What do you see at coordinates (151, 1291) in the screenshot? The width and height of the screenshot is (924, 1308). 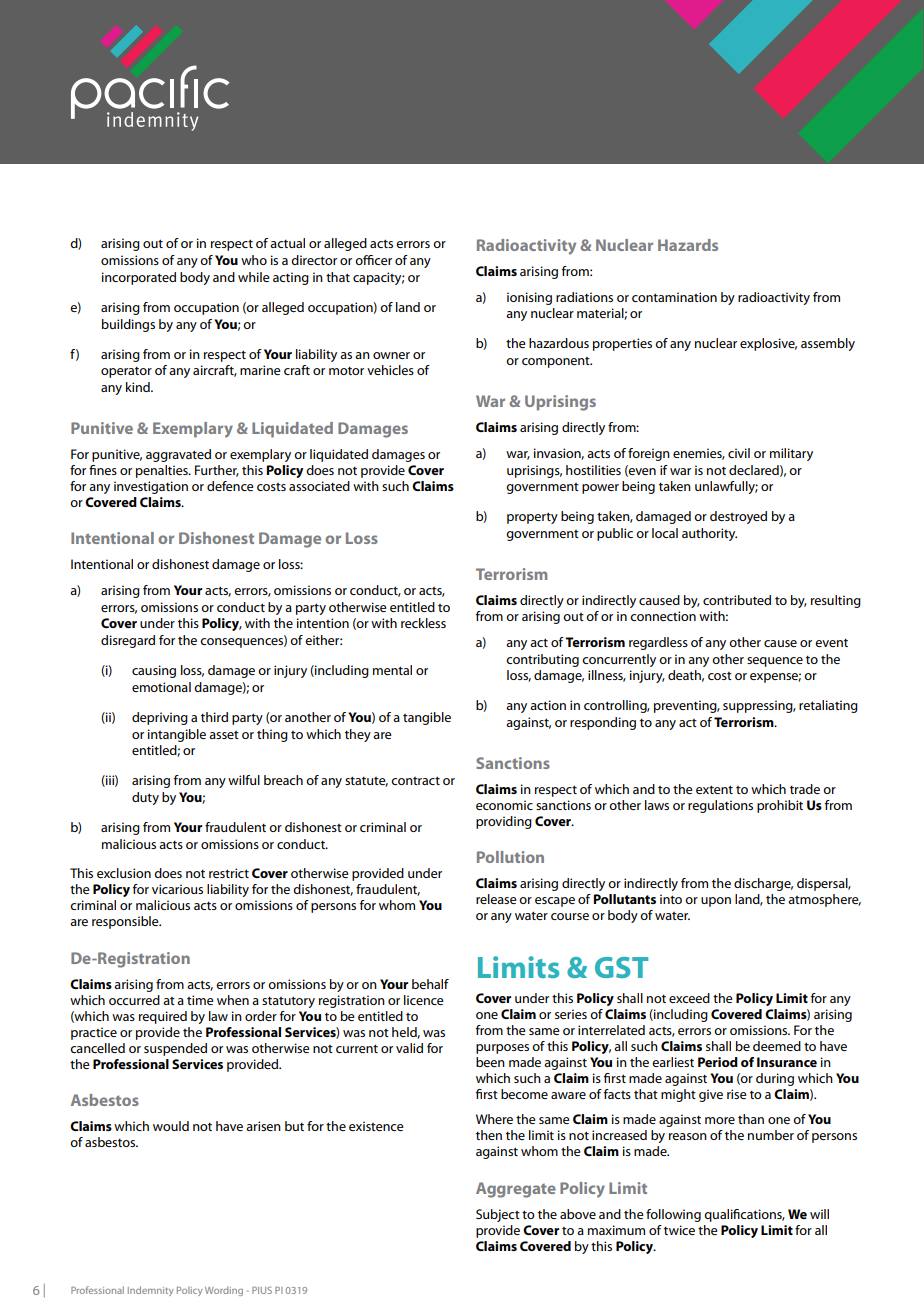 I see `Indemnity` at bounding box center [151, 1291].
